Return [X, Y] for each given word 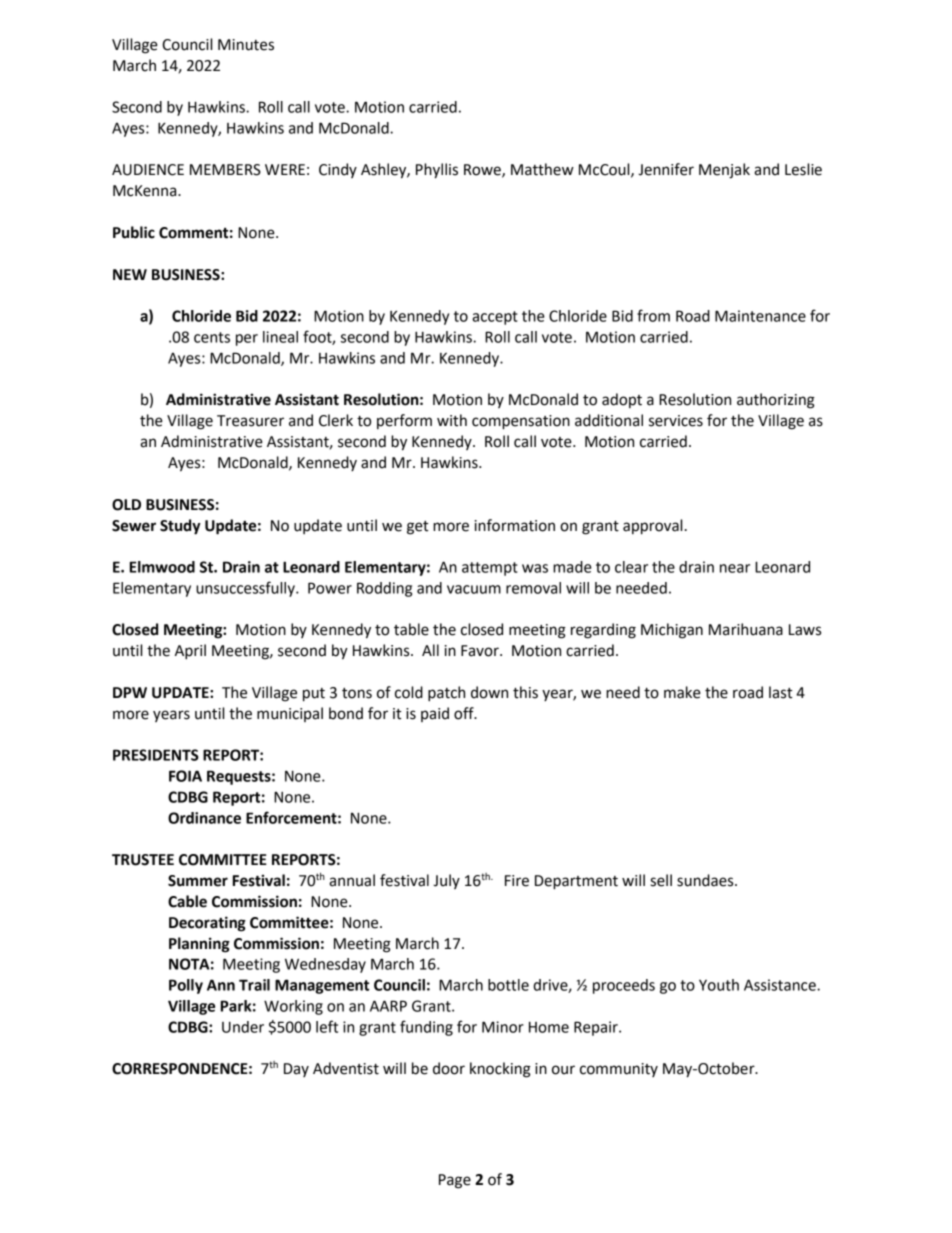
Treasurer [250, 421]
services [676, 421]
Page [455, 1181]
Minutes [246, 45]
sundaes [706, 880]
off [465, 713]
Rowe [483, 171]
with [452, 420]
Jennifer [666, 169]
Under [243, 1027]
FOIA [185, 776]
